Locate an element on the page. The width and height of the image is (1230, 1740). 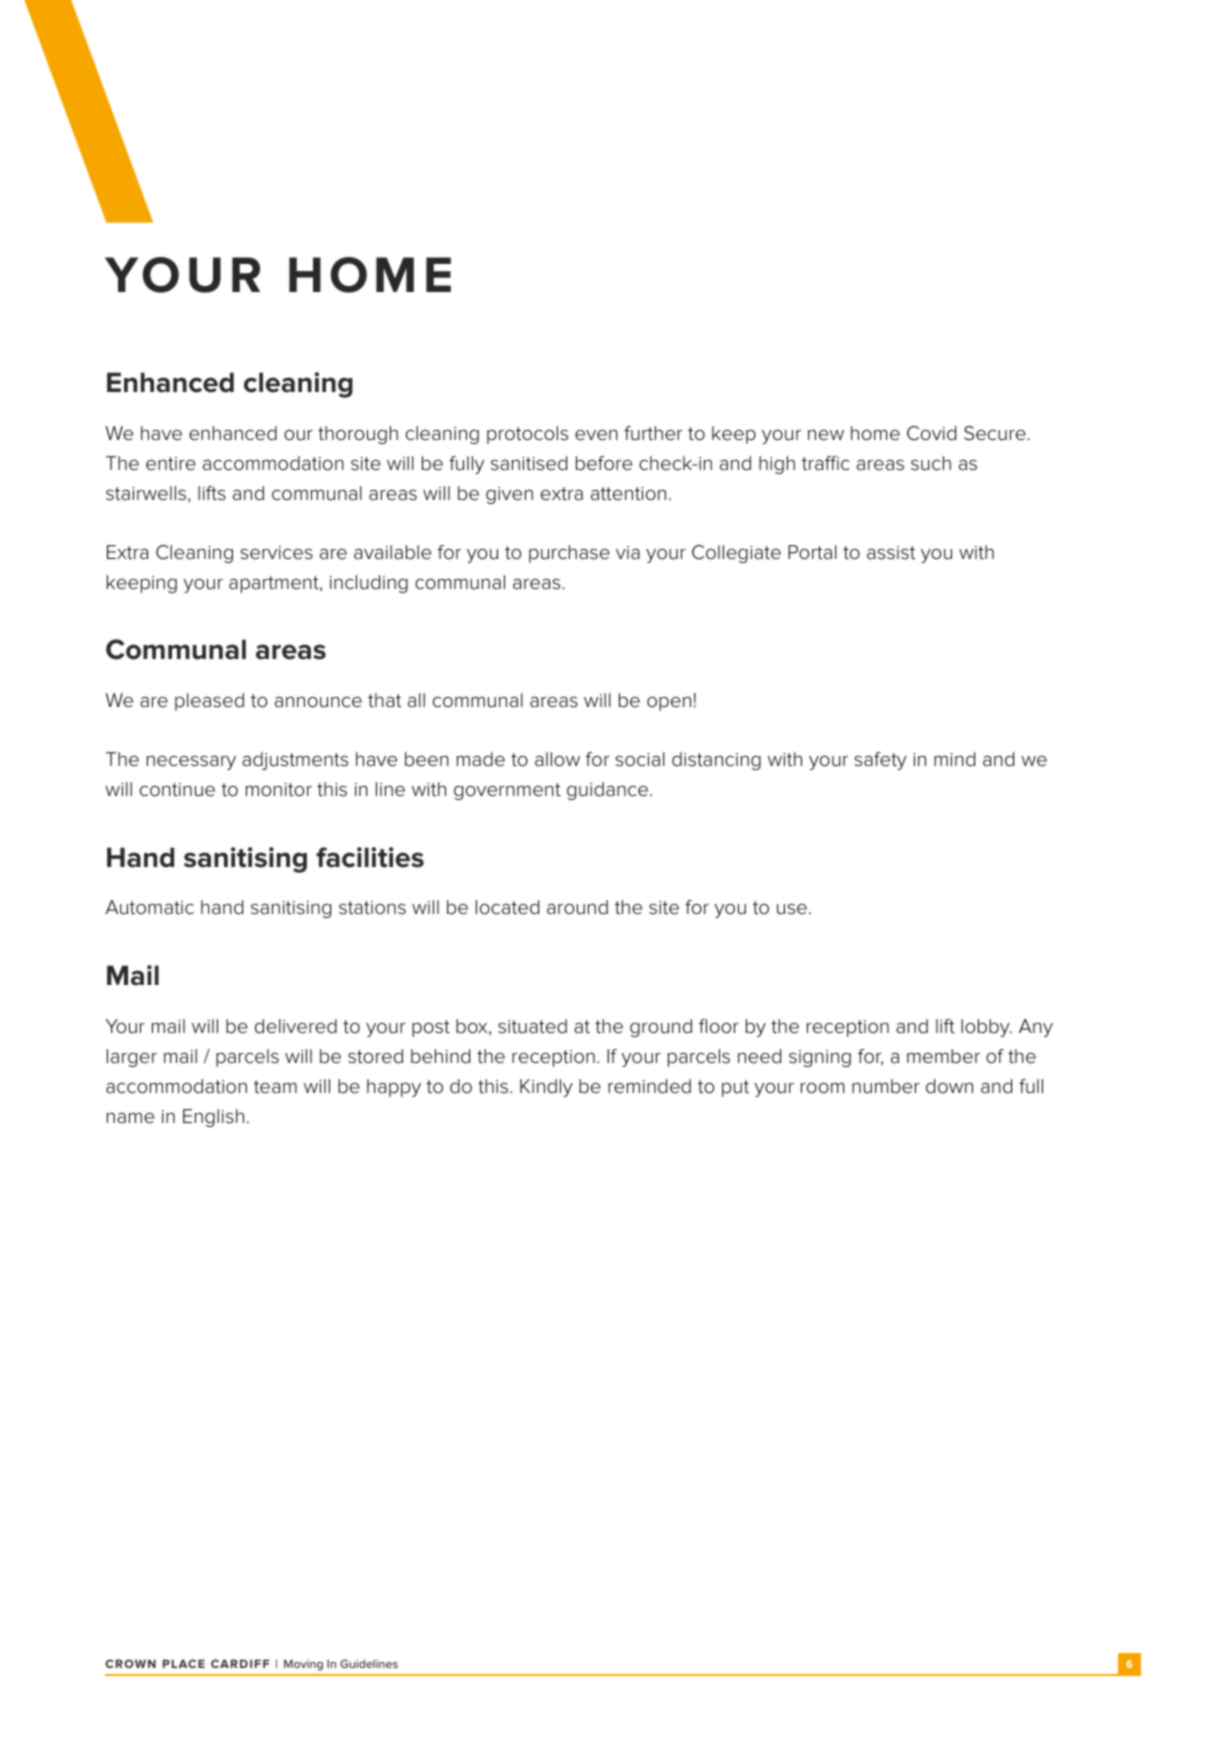
situated is located at coordinates (532, 1026).
